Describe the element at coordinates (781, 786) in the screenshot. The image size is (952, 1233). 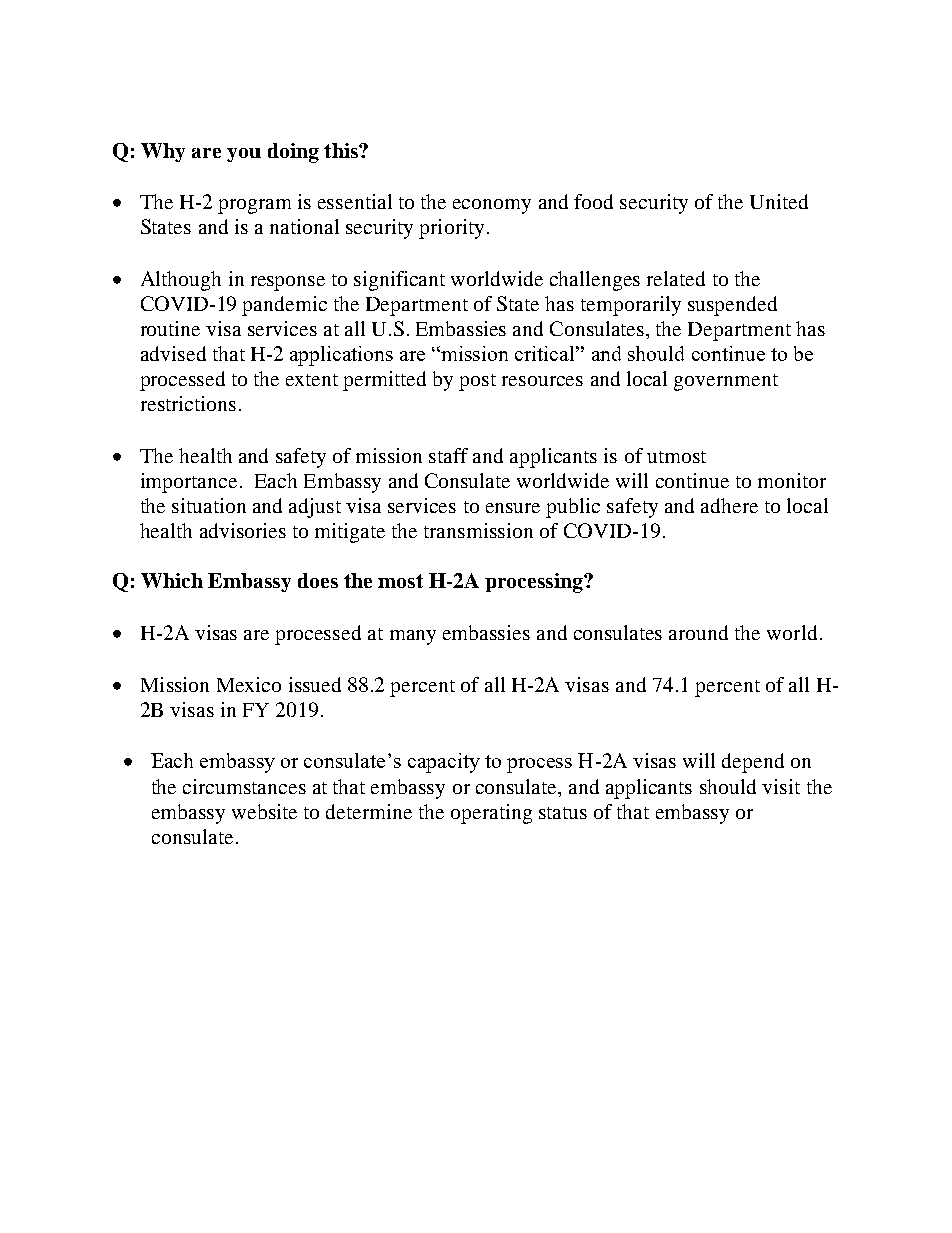
I see `visit` at that location.
